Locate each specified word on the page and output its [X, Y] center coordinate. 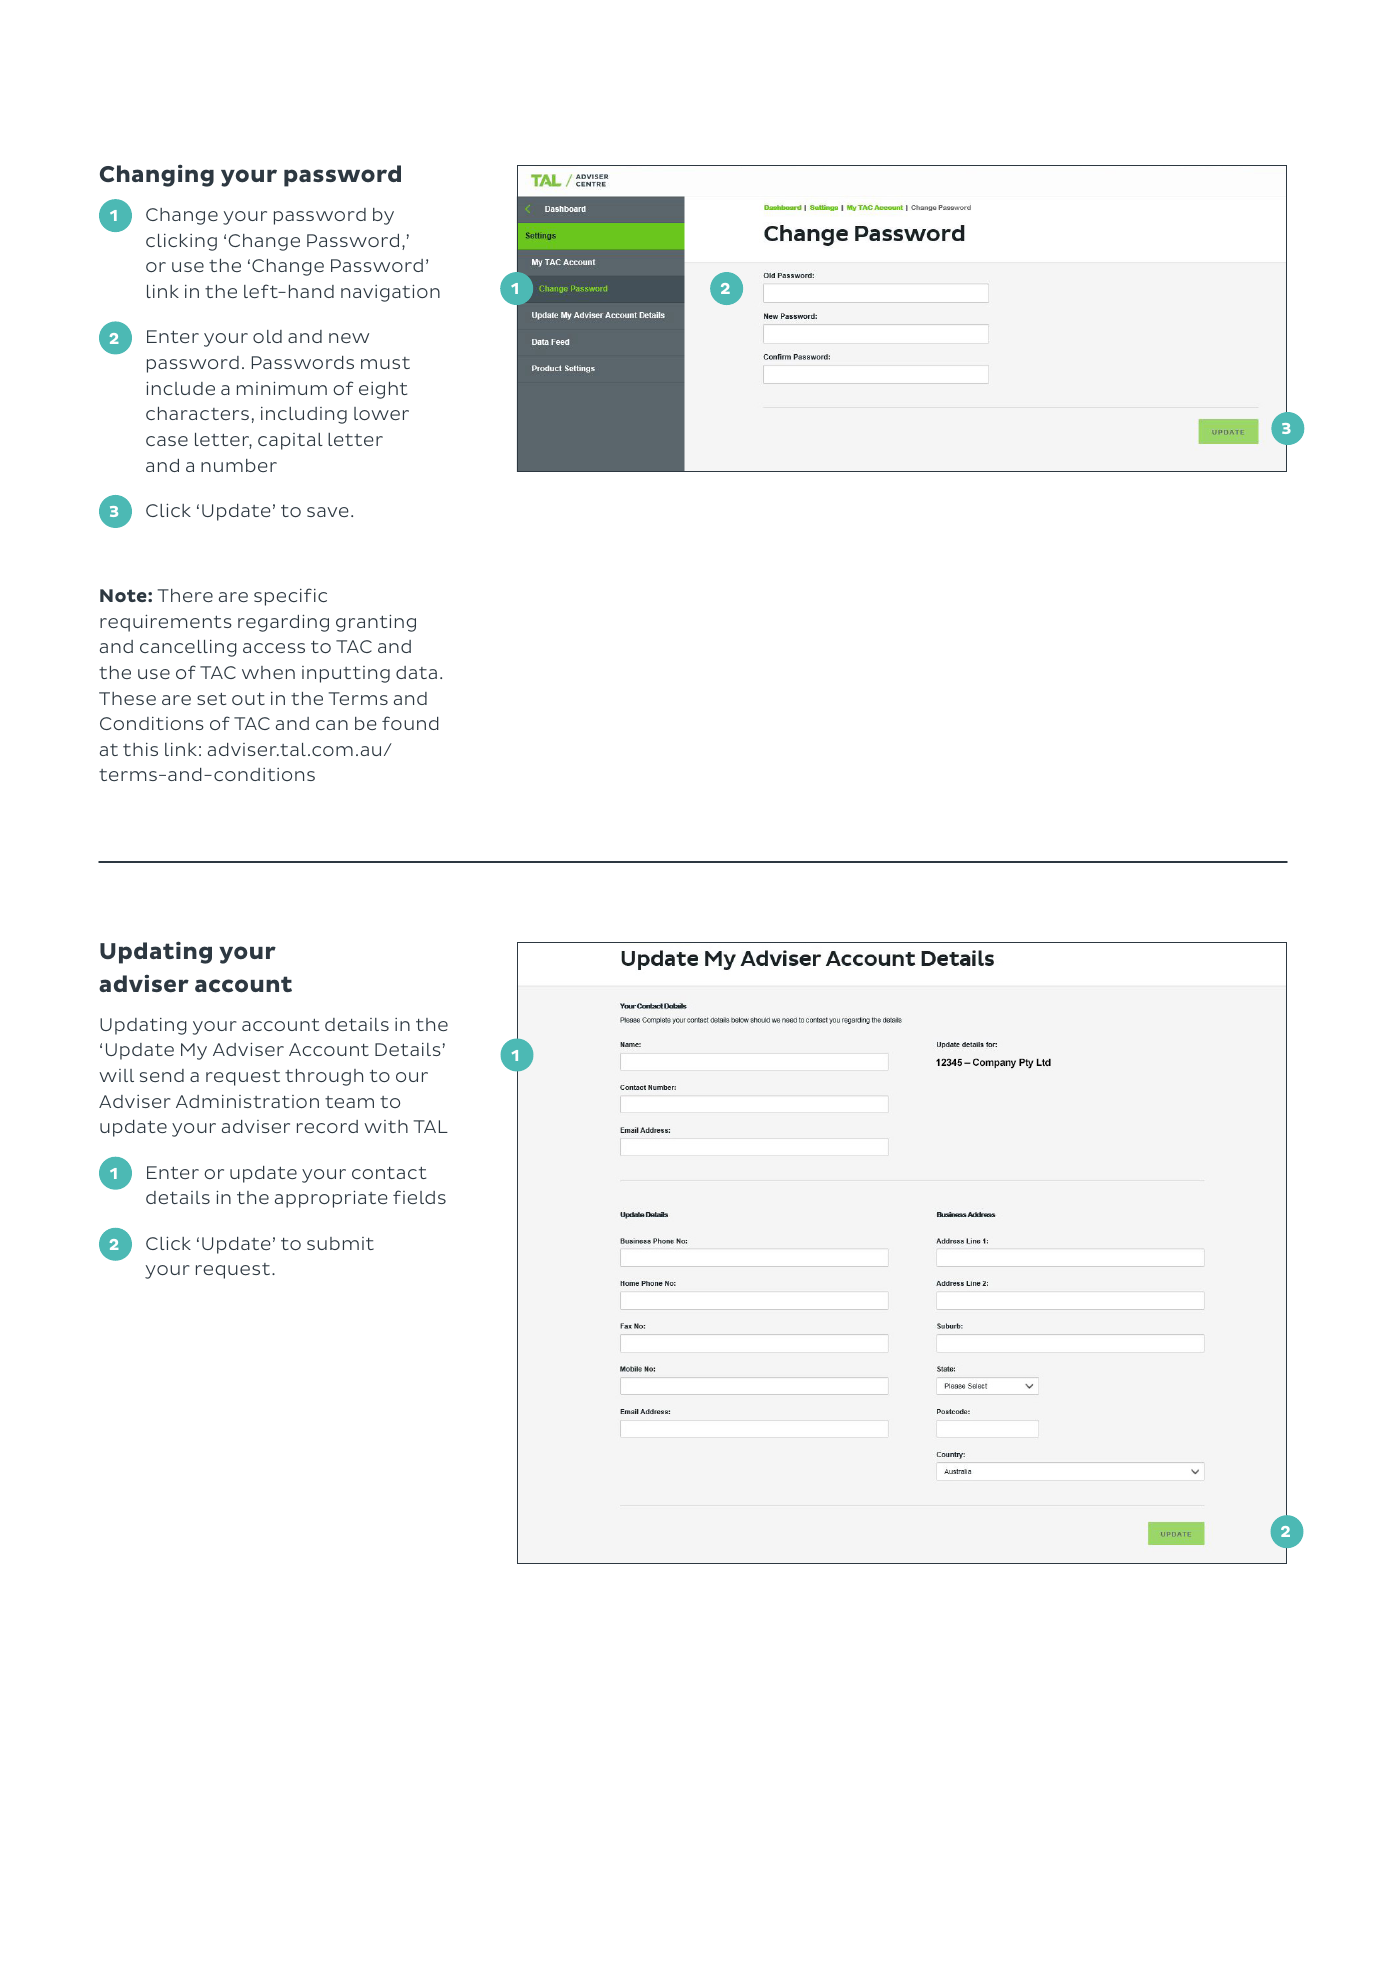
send [162, 1075]
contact [389, 1173]
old [267, 336]
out [248, 699]
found [410, 723]
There [185, 595]
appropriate [331, 1199]
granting [376, 623]
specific [290, 597]
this [140, 749]
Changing [157, 176]
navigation [390, 293]
